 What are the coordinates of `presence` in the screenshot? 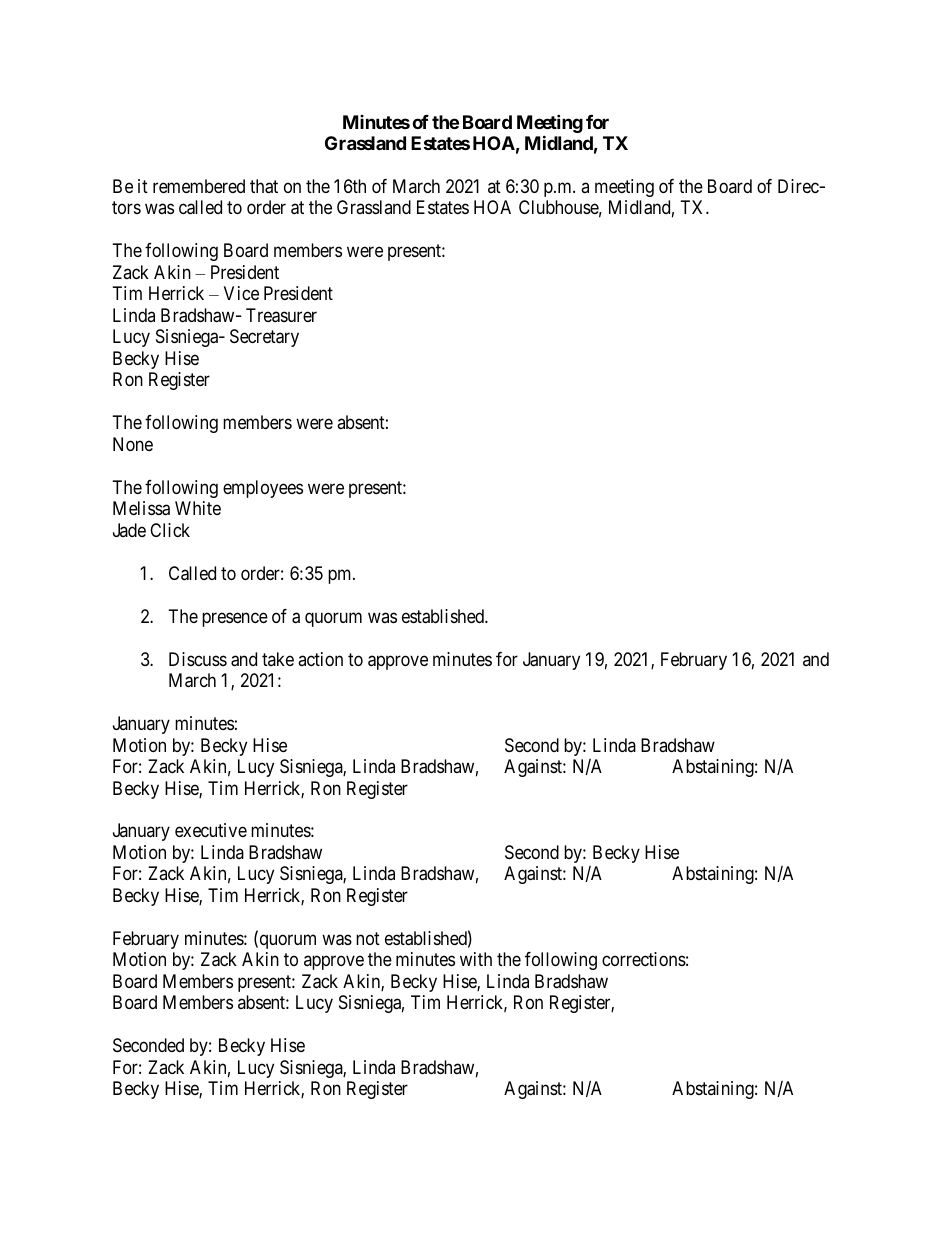 It's located at (235, 619).
